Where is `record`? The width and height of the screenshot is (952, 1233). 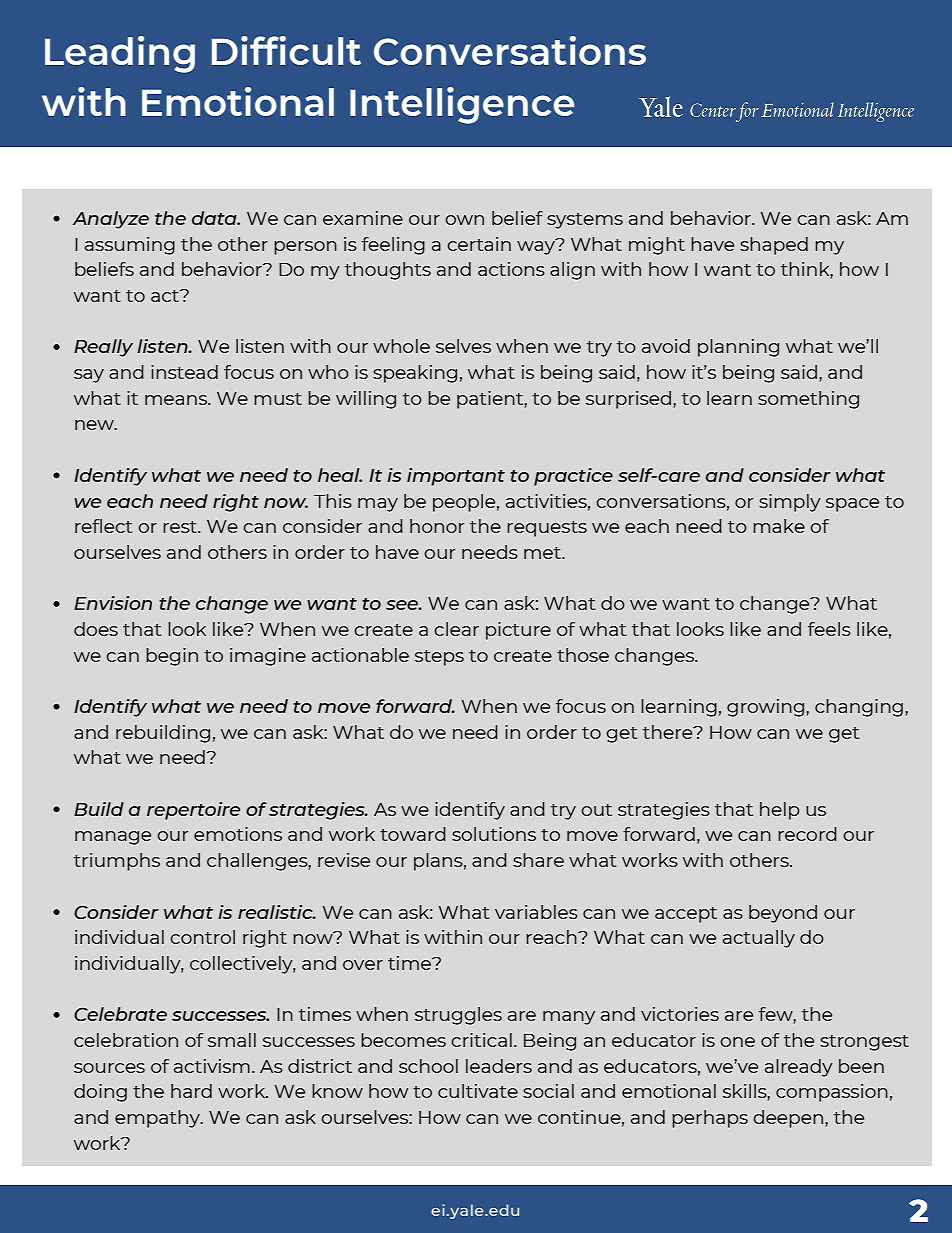
record is located at coordinates (807, 834).
